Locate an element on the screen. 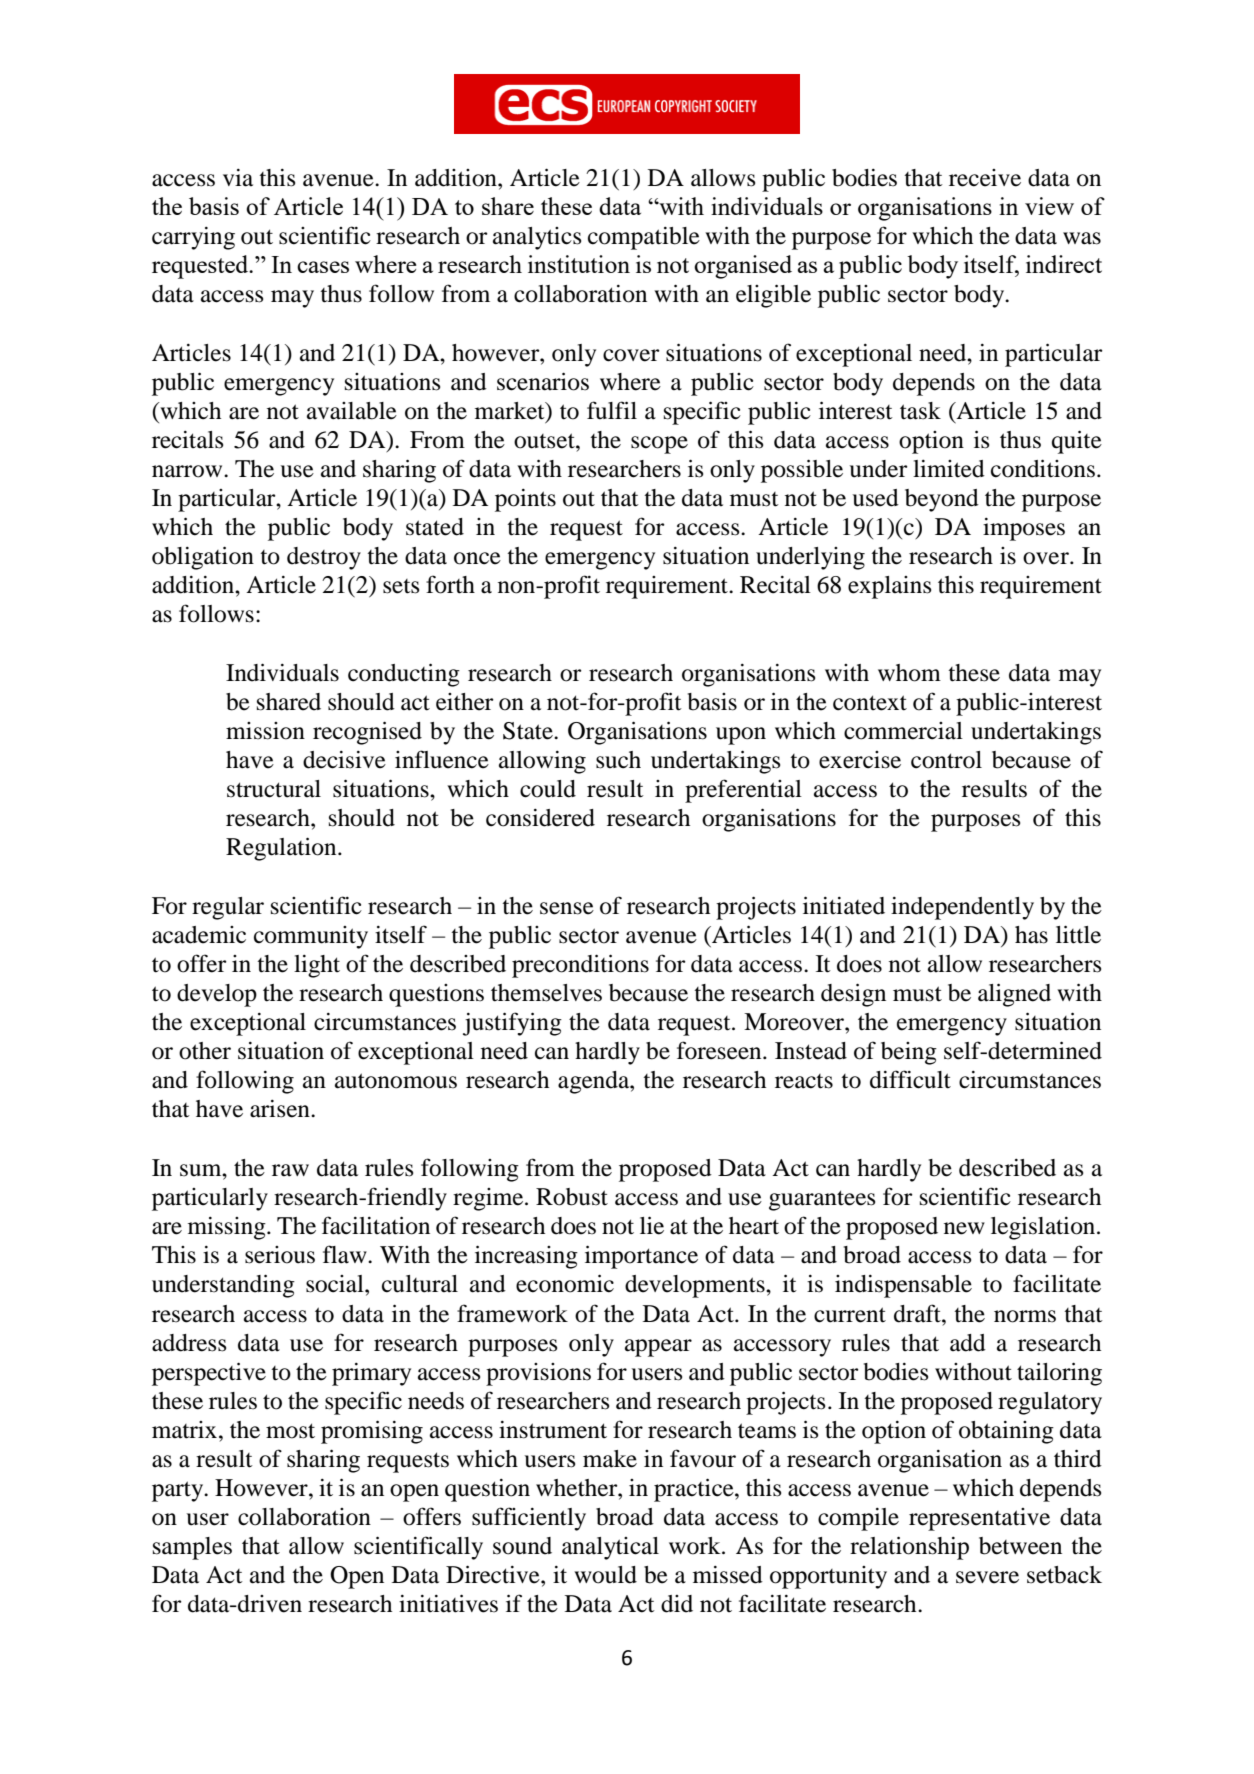  destroy is located at coordinates (324, 558).
